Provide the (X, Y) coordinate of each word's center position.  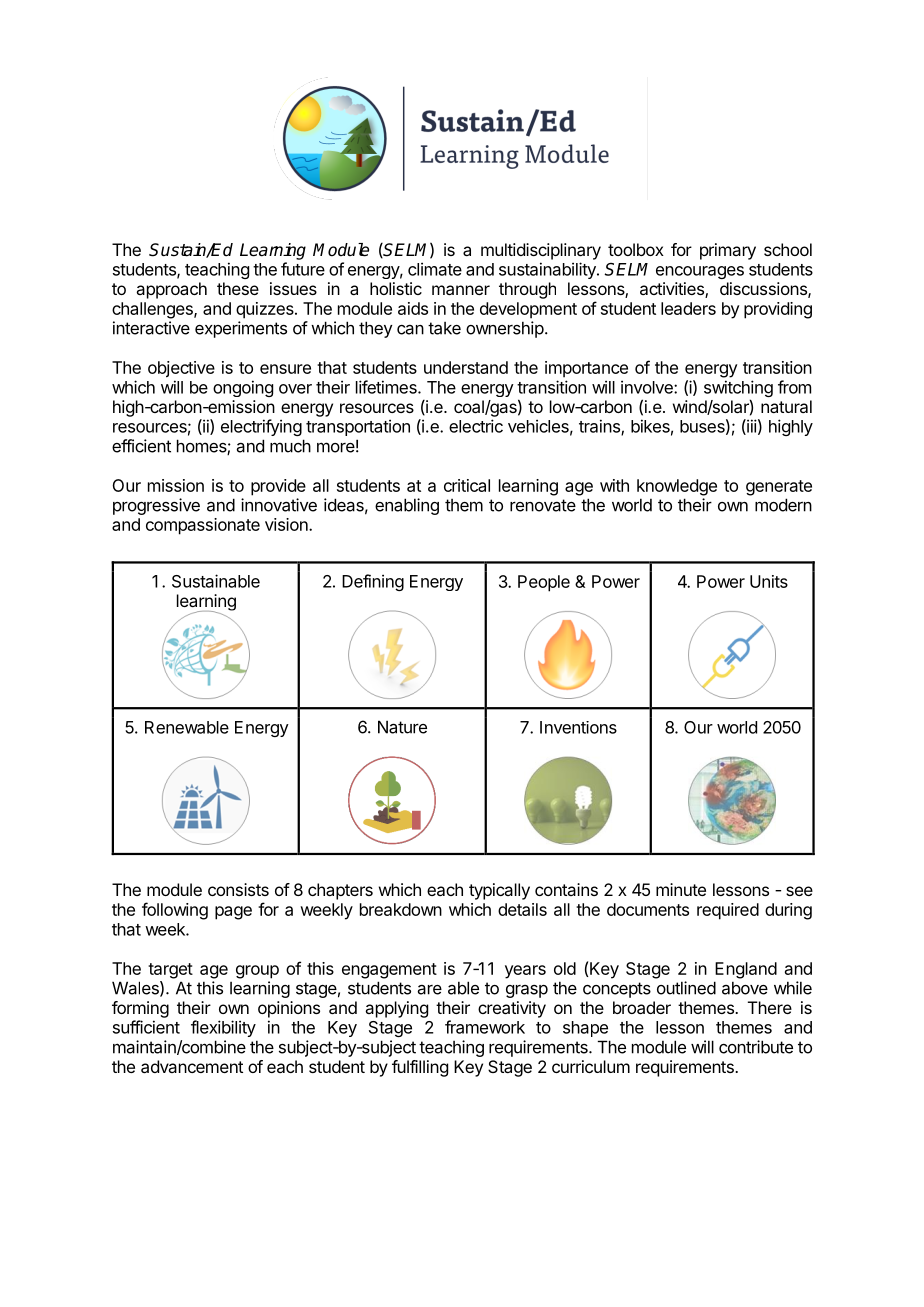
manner (461, 290)
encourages (700, 272)
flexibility (223, 1028)
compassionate (203, 526)
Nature (402, 727)
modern (783, 505)
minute (681, 889)
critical (467, 485)
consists (238, 889)
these (238, 288)
